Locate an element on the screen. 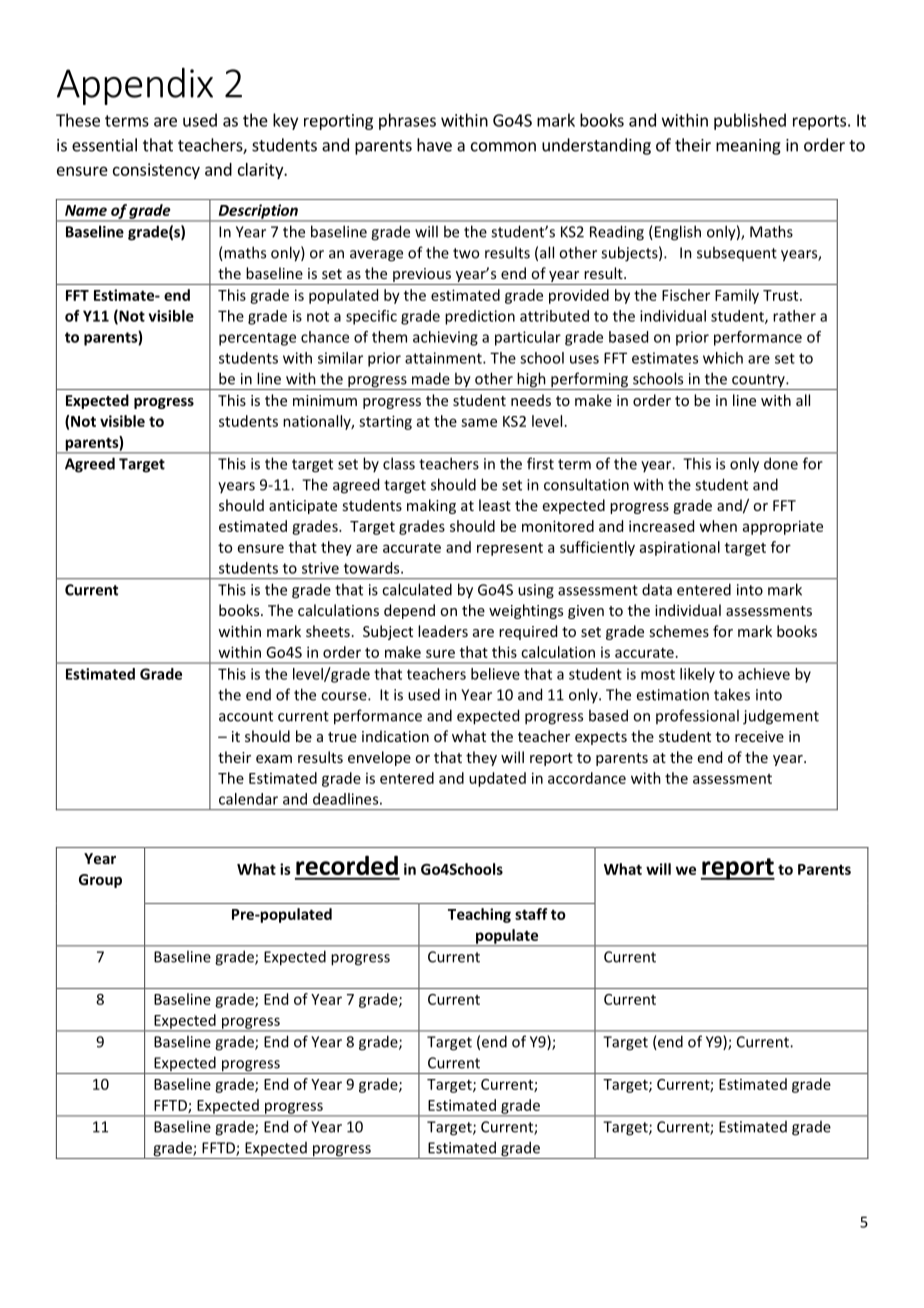  Fischer is located at coordinates (686, 295).
